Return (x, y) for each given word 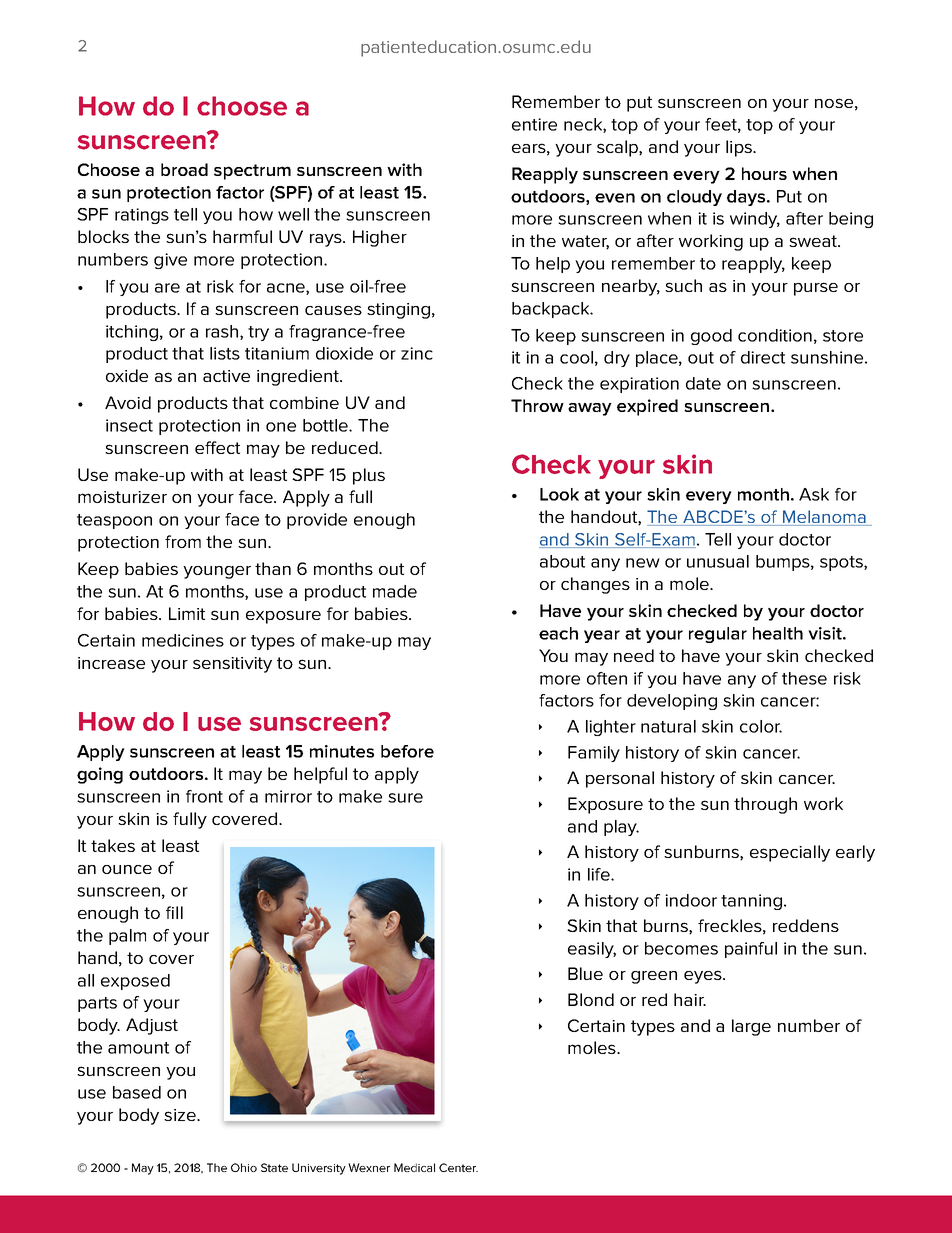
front (204, 796)
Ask (814, 494)
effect (217, 447)
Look (559, 494)
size (181, 1115)
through (765, 805)
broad (184, 169)
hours (764, 173)
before (407, 751)
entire (534, 124)
